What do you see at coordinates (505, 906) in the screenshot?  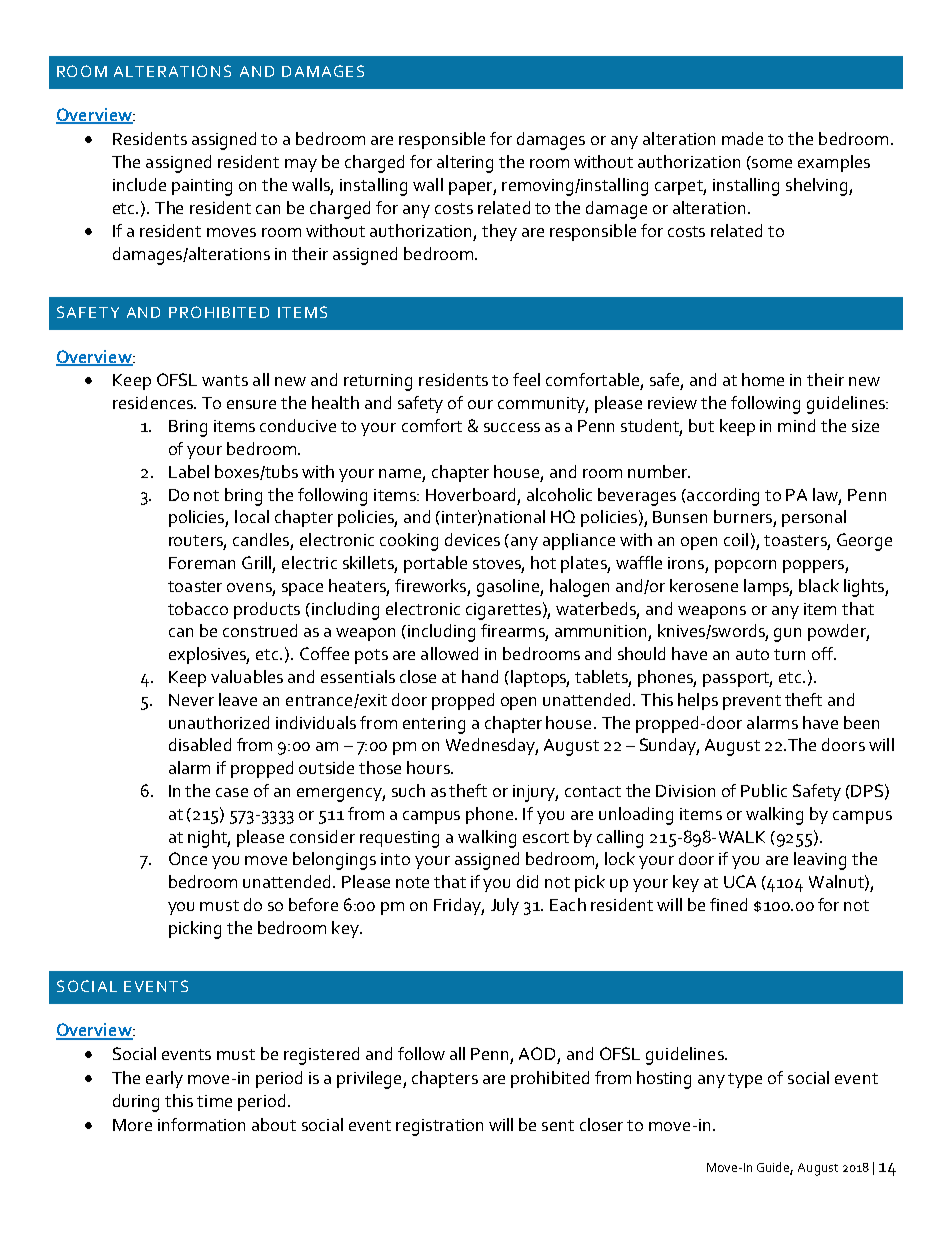 I see `July` at bounding box center [505, 906].
